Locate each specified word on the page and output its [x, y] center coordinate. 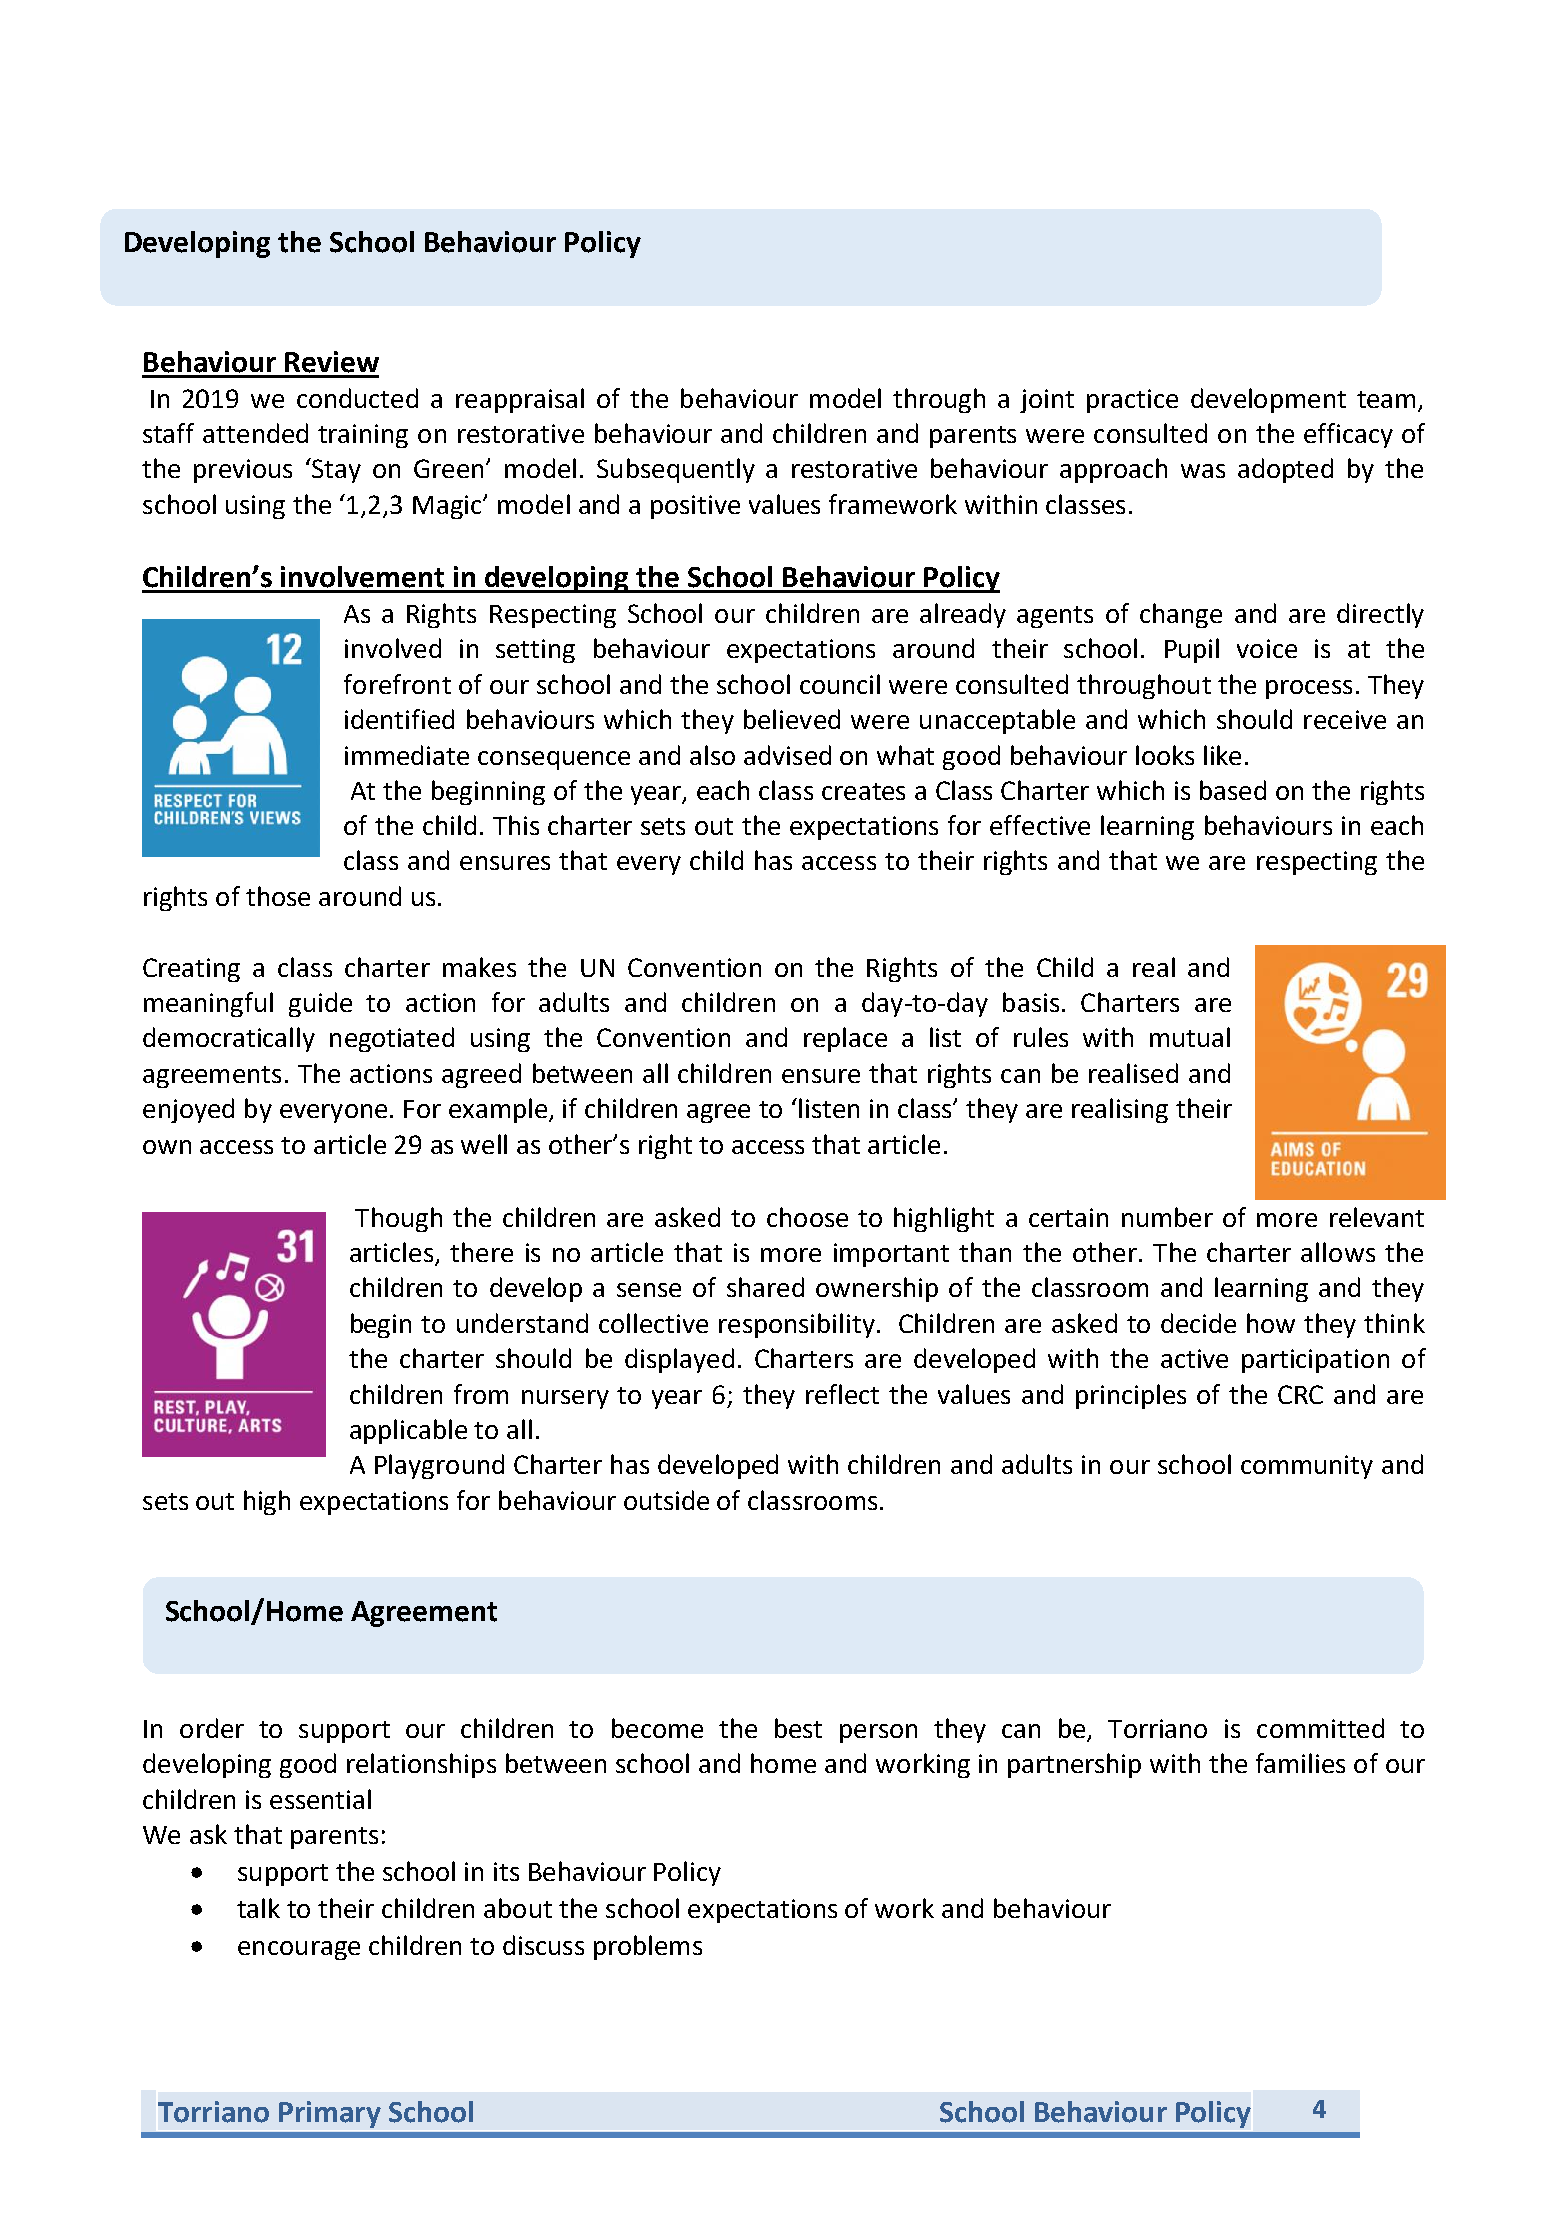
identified [399, 719]
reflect [842, 1394]
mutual [1190, 1037]
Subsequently [676, 470]
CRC [1300, 1394]
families [1300, 1763]
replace [845, 1039]
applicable [408, 1431]
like [1222, 755]
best [798, 1728]
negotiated [392, 1039]
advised [787, 755]
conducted [357, 398]
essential [320, 1799]
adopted [1285, 470]
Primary [330, 2114]
